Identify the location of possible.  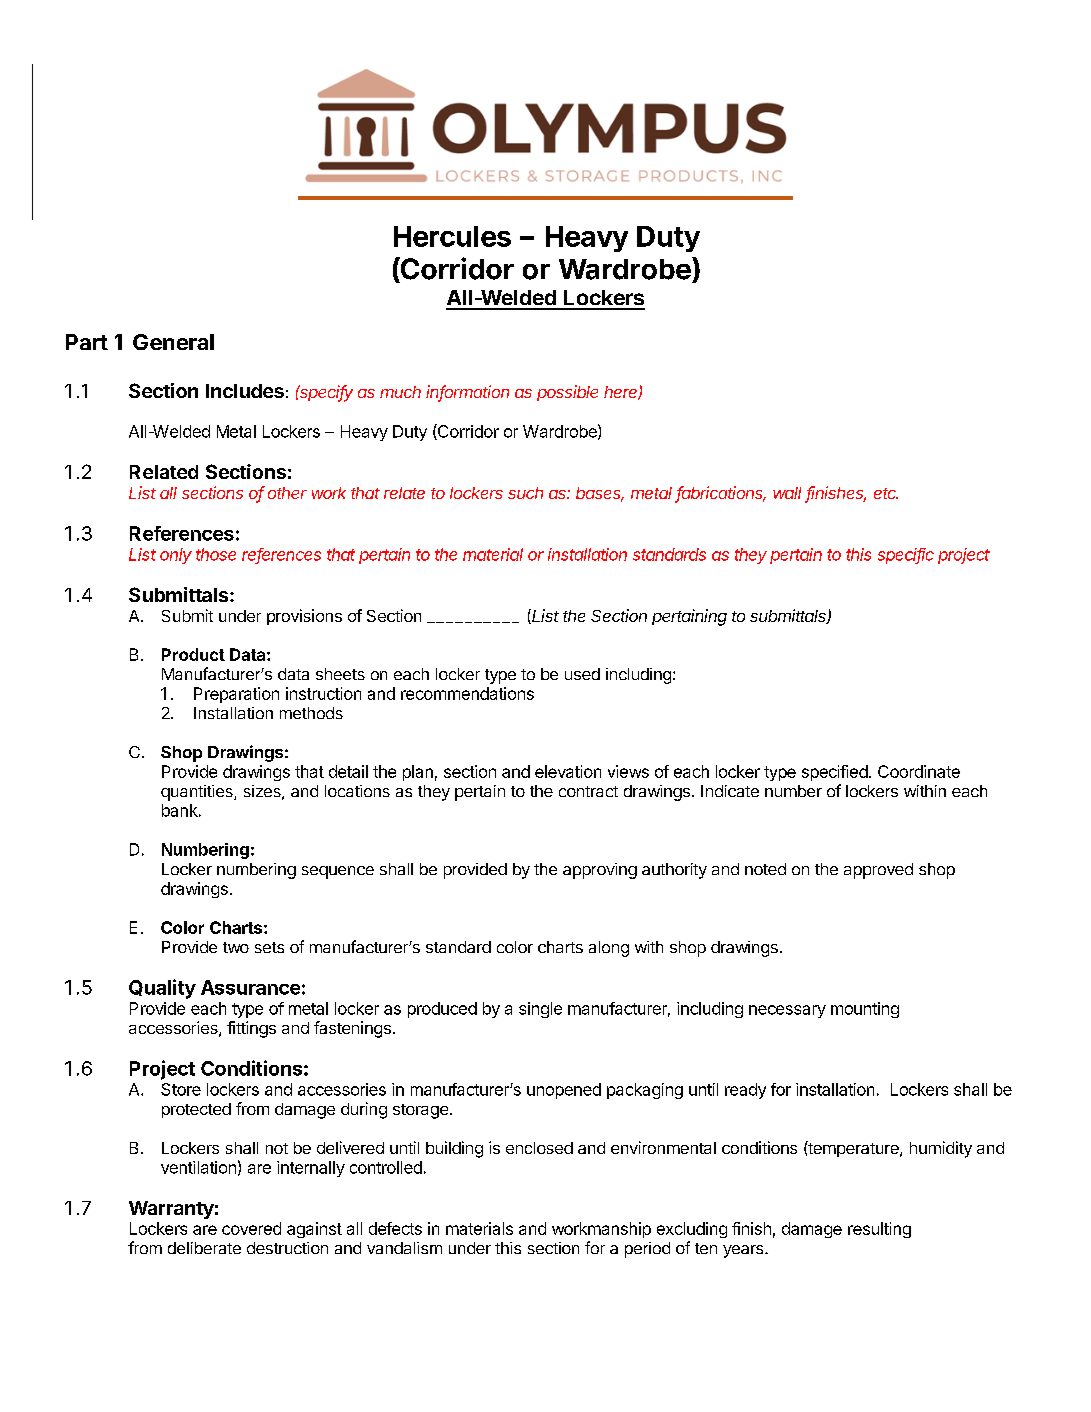
(567, 393).
